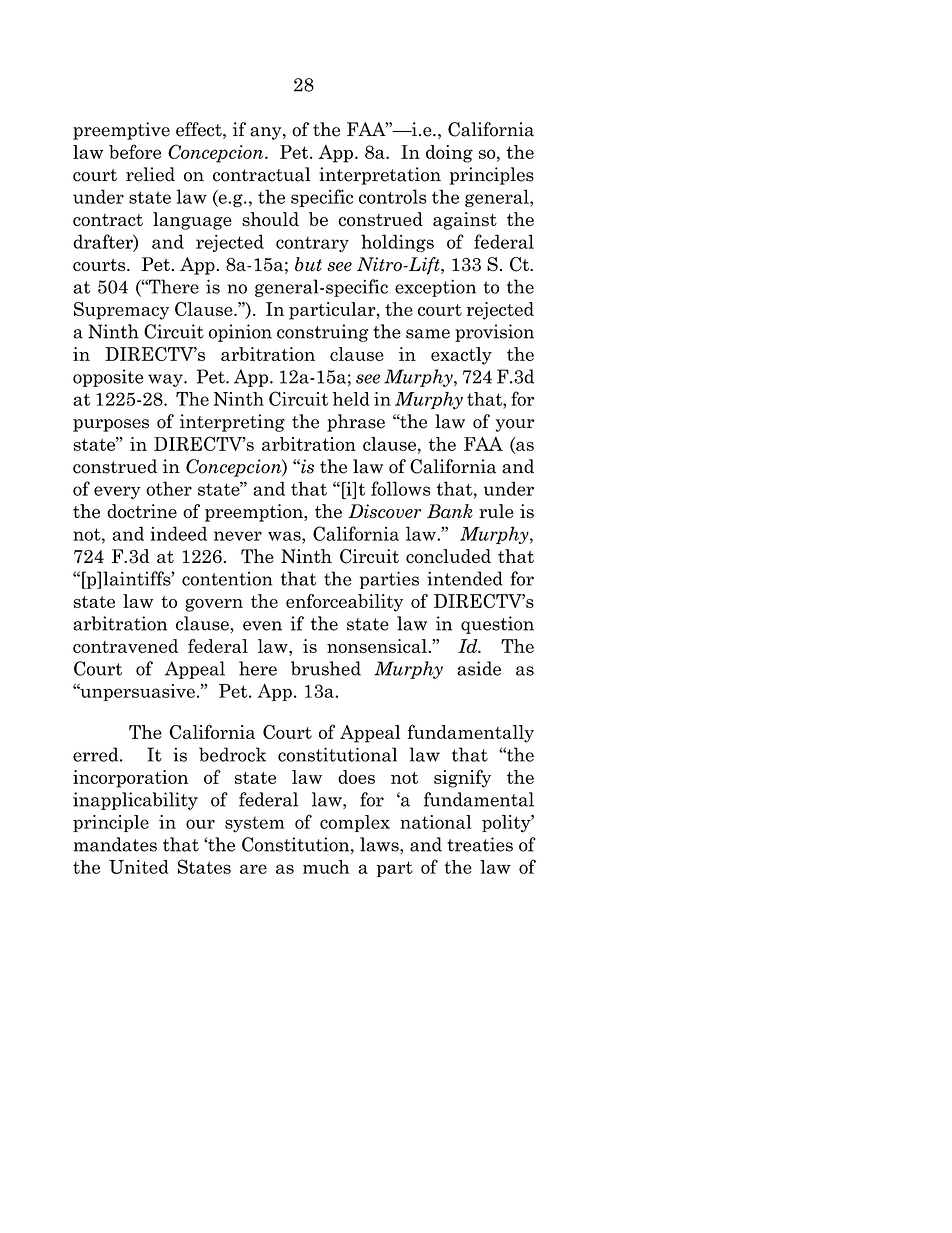 The height and width of the page is (1233, 952). Describe the element at coordinates (139, 867) in the page. I see `United` at that location.
